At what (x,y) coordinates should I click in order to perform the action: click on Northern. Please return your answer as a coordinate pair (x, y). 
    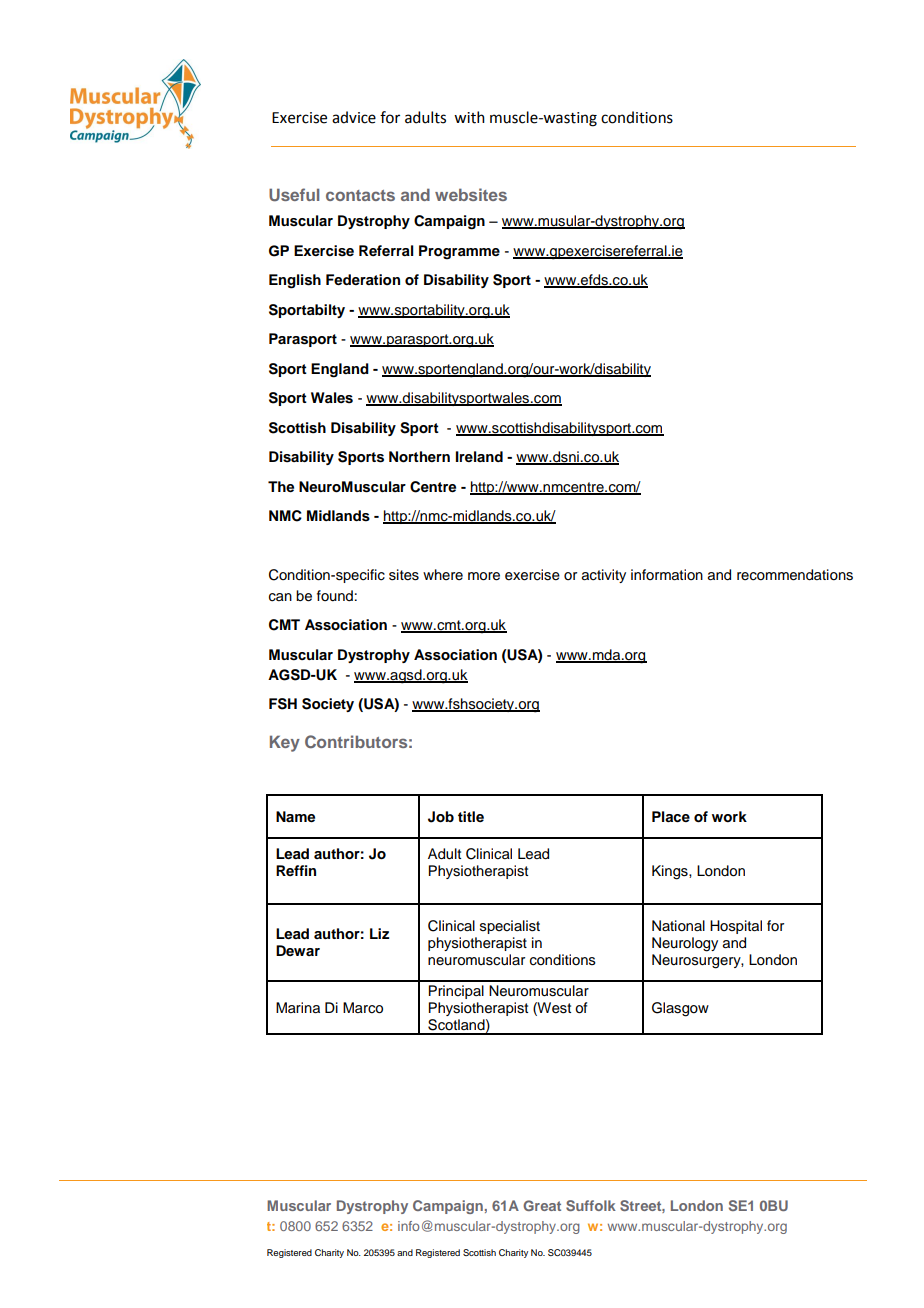
    Looking at the image, I should click on (419, 457).
